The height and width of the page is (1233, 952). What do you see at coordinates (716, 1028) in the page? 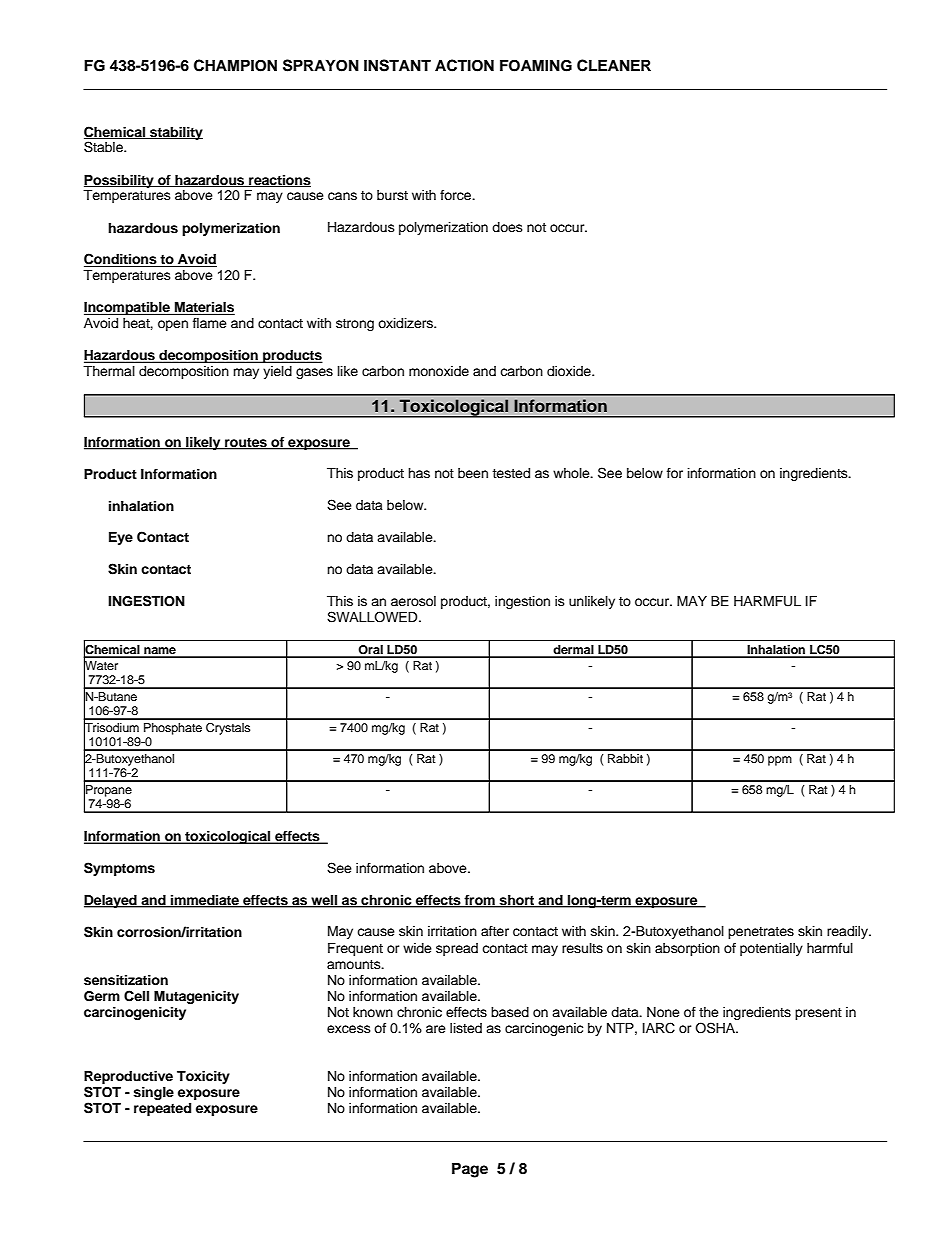
I see `OSHA` at bounding box center [716, 1028].
